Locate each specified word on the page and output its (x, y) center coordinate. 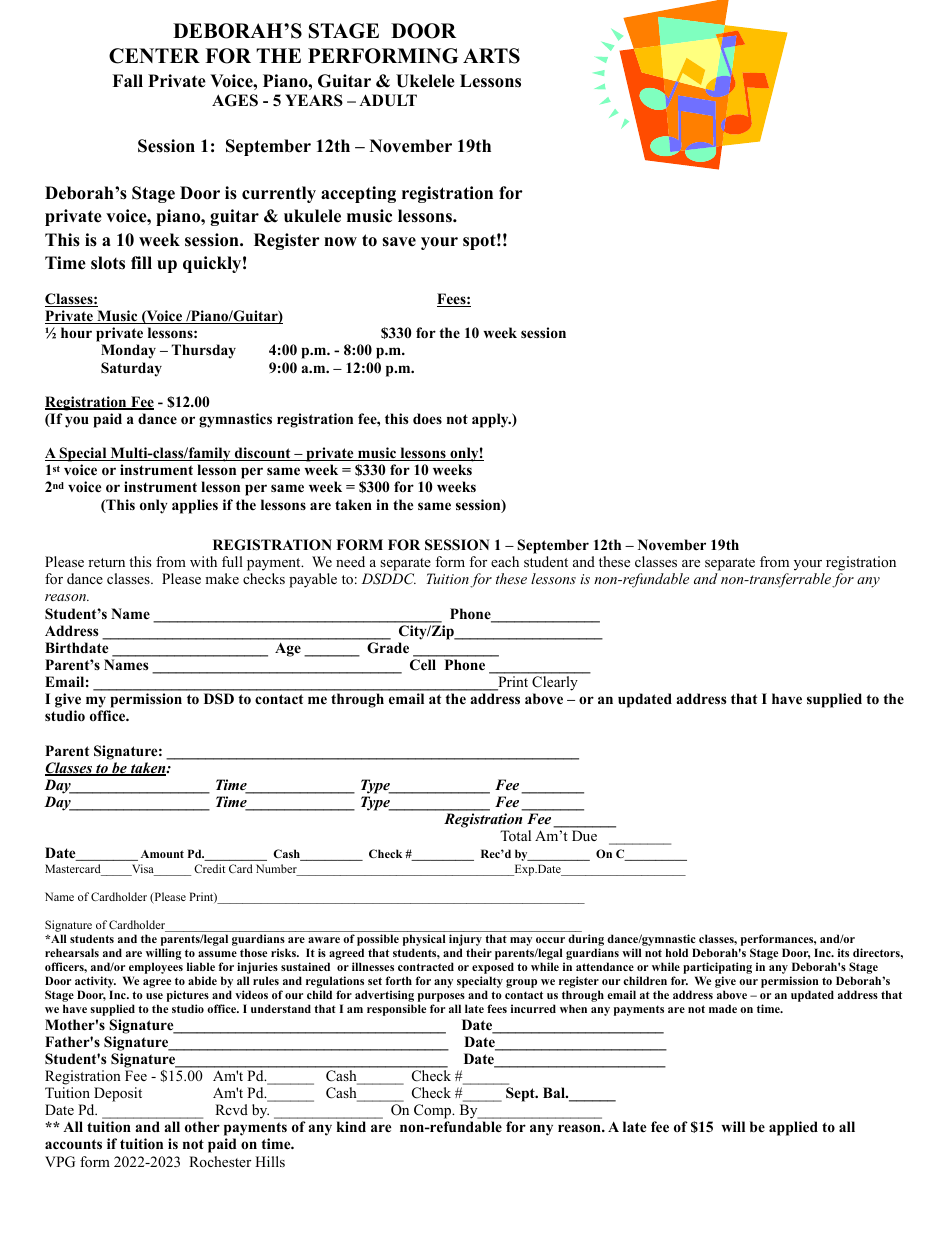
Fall (127, 80)
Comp (434, 1111)
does (427, 418)
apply (491, 420)
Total (515, 835)
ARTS (491, 56)
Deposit (118, 1094)
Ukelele (425, 81)
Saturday (131, 369)
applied (793, 1128)
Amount (162, 854)
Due (584, 835)
